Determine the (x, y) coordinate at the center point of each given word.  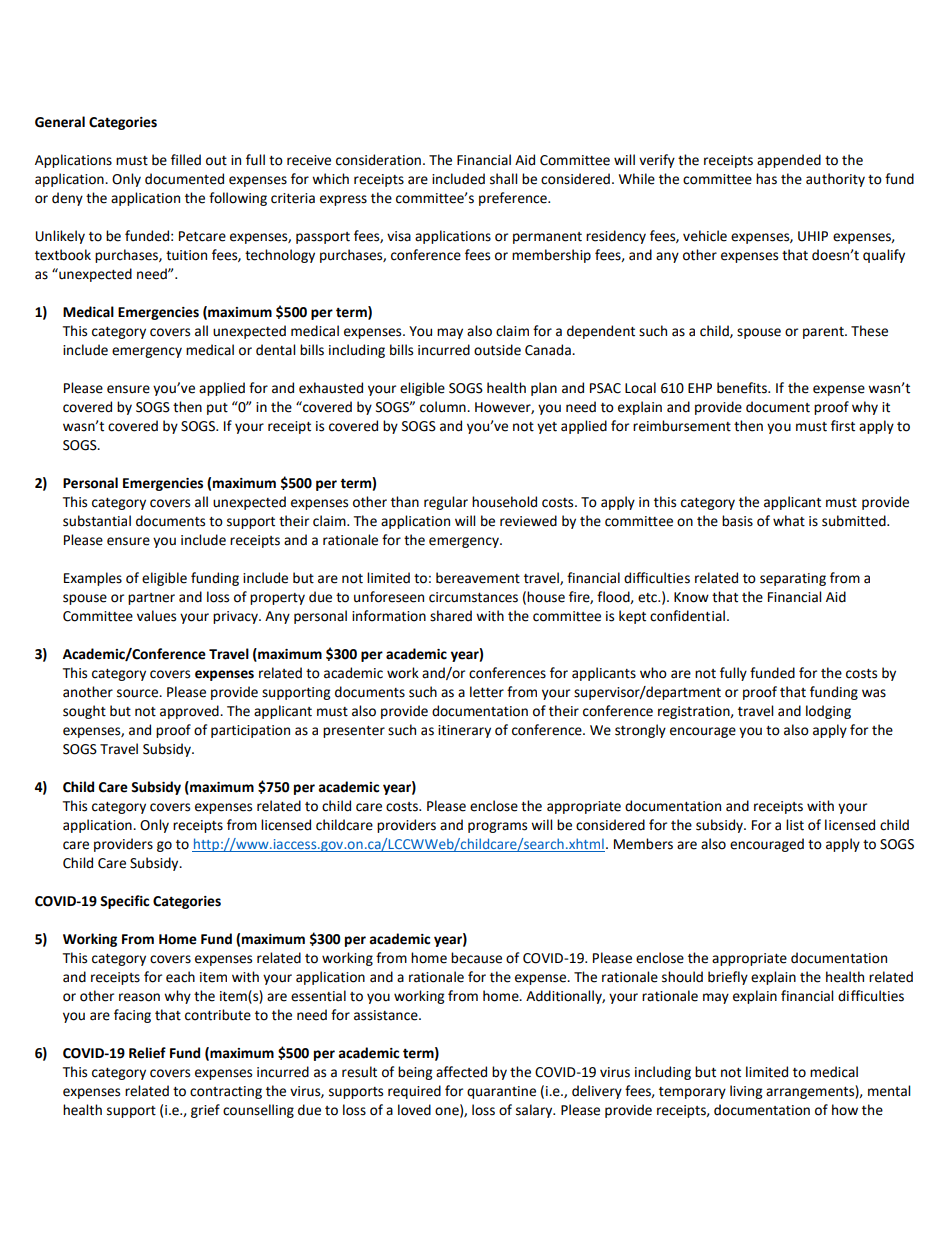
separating (793, 579)
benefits (743, 388)
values (156, 616)
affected (461, 1072)
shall (503, 179)
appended (789, 161)
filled (186, 160)
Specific (124, 902)
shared (451, 616)
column (444, 407)
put (217, 409)
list (795, 825)
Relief (147, 1053)
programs (497, 827)
